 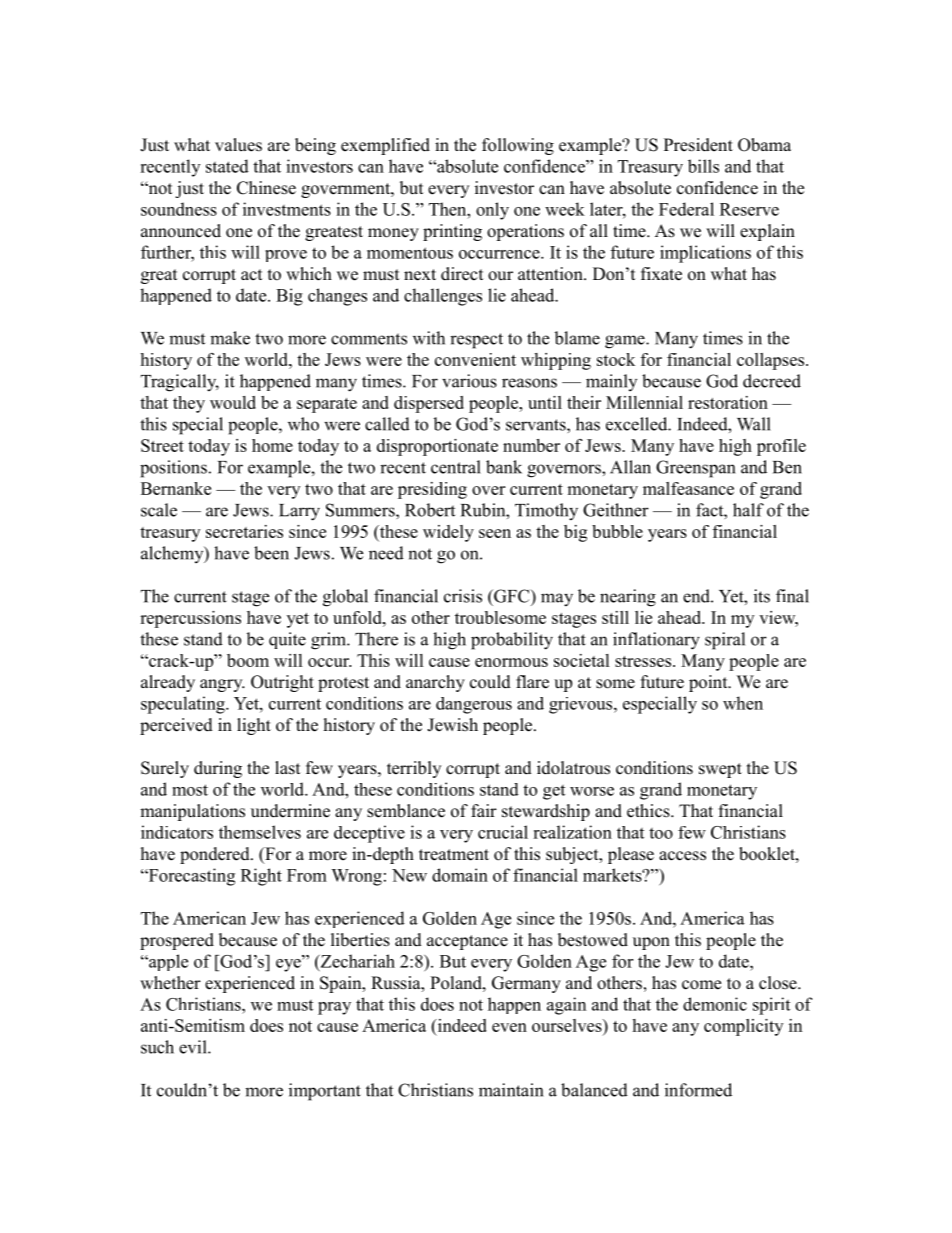 What do you see at coordinates (227, 166) in the document?
I see `stated` at bounding box center [227, 166].
